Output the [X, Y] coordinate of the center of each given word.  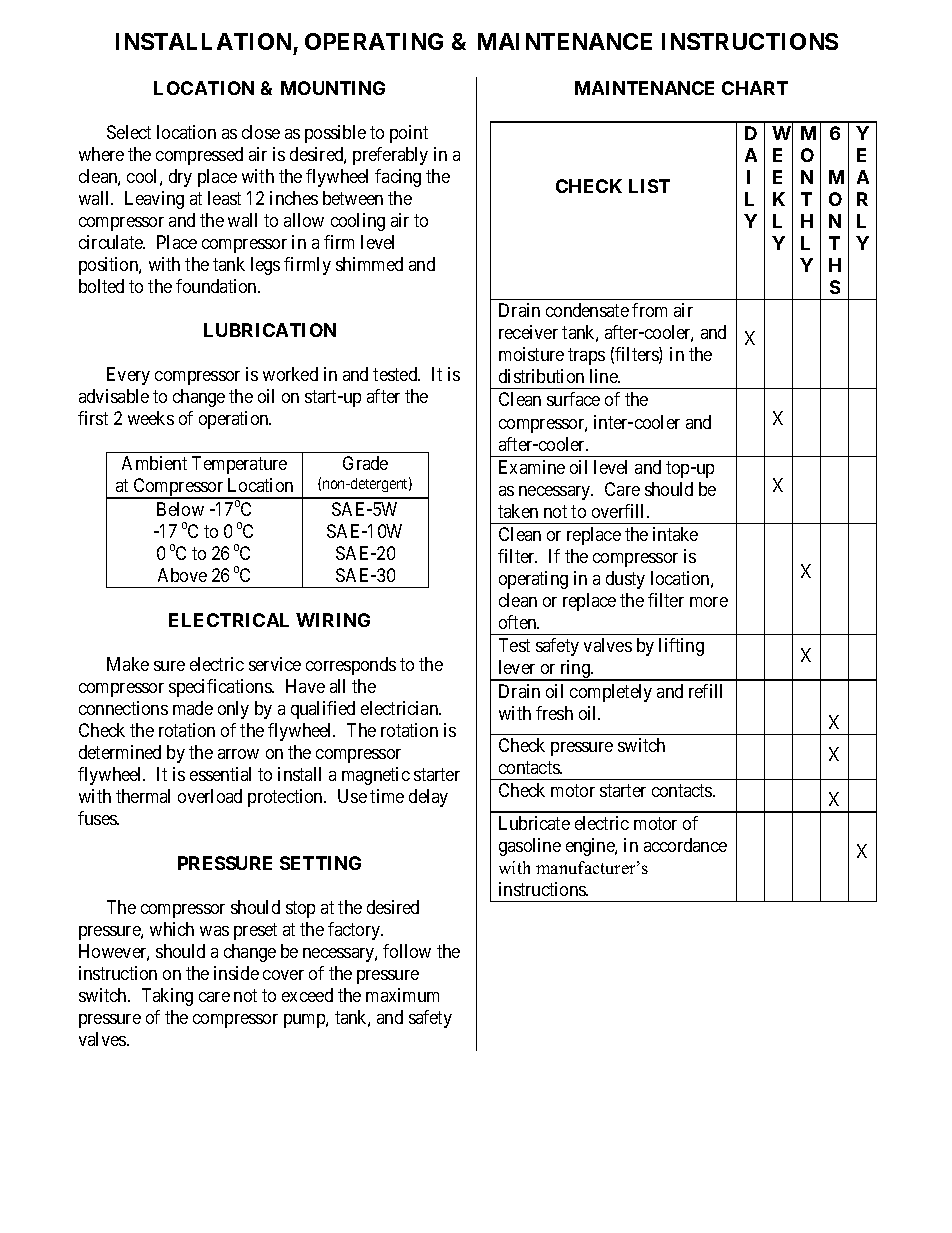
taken [518, 511]
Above [182, 575]
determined [120, 752]
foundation [217, 286]
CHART [755, 88]
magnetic [376, 776]
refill [705, 691]
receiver [528, 332]
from [649, 310]
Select [129, 132]
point [409, 134]
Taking [167, 997]
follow [407, 951]
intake [675, 534]
